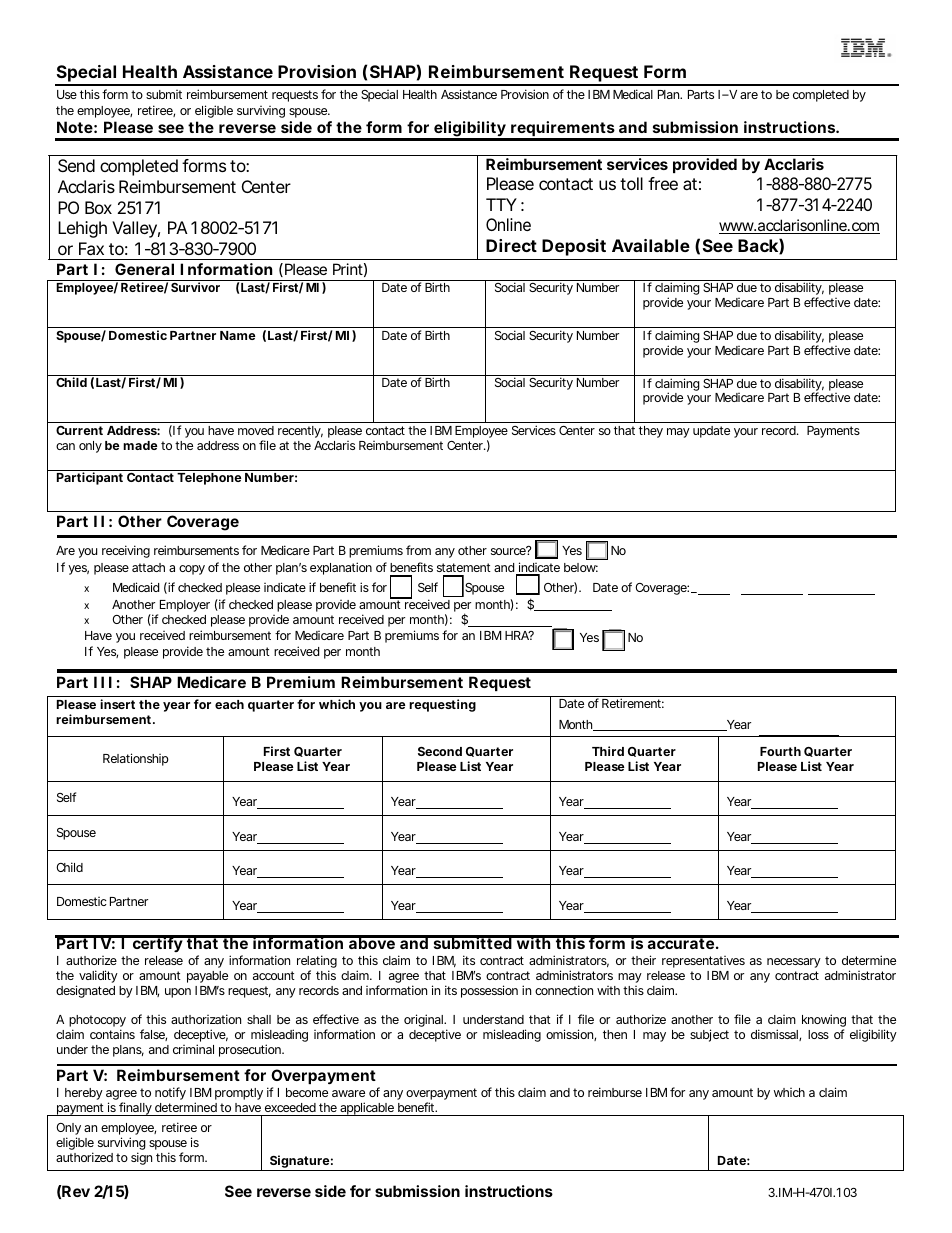 The width and height of the image is (952, 1233). Describe the element at coordinates (709, 1035) in the image. I see `subject` at that location.
